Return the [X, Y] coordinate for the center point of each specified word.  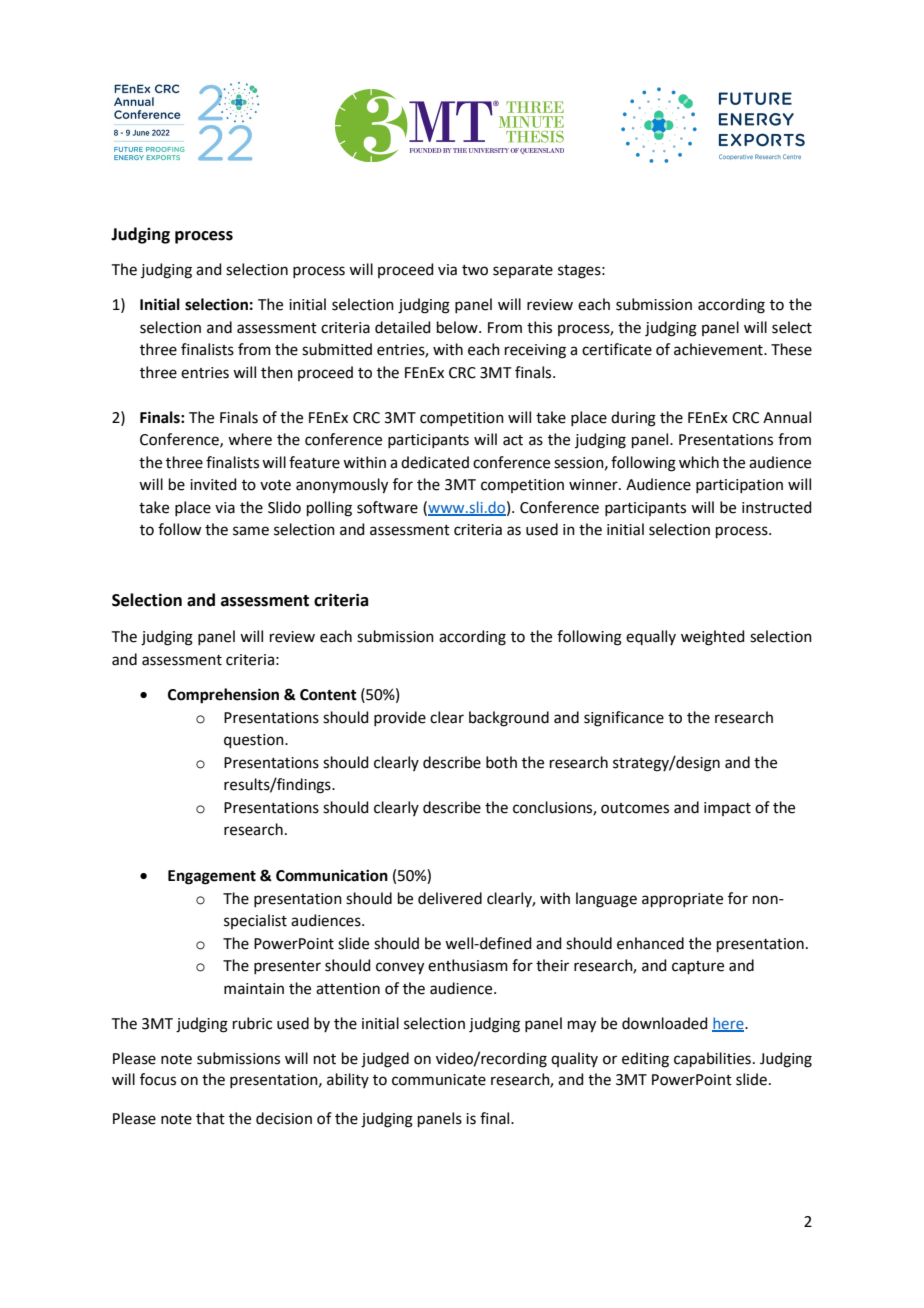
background [509, 719]
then [277, 372]
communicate [439, 1080]
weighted [713, 638]
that [210, 1118]
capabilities [712, 1059]
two [475, 270]
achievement [719, 349]
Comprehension [223, 696]
